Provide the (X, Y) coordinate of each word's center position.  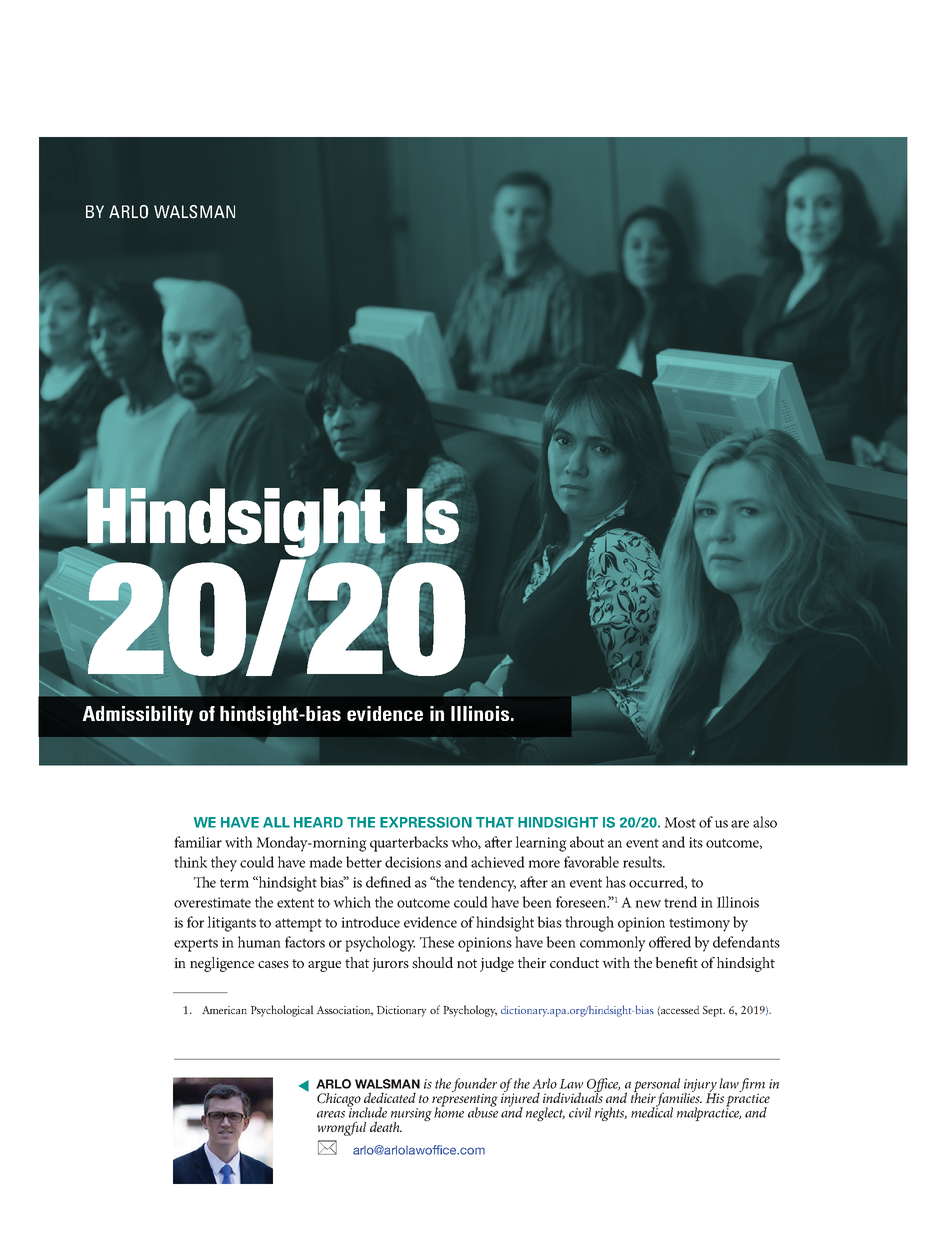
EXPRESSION (426, 822)
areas (331, 1114)
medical (652, 1111)
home (449, 1111)
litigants (231, 924)
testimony (699, 924)
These (437, 942)
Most (680, 822)
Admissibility (137, 715)
